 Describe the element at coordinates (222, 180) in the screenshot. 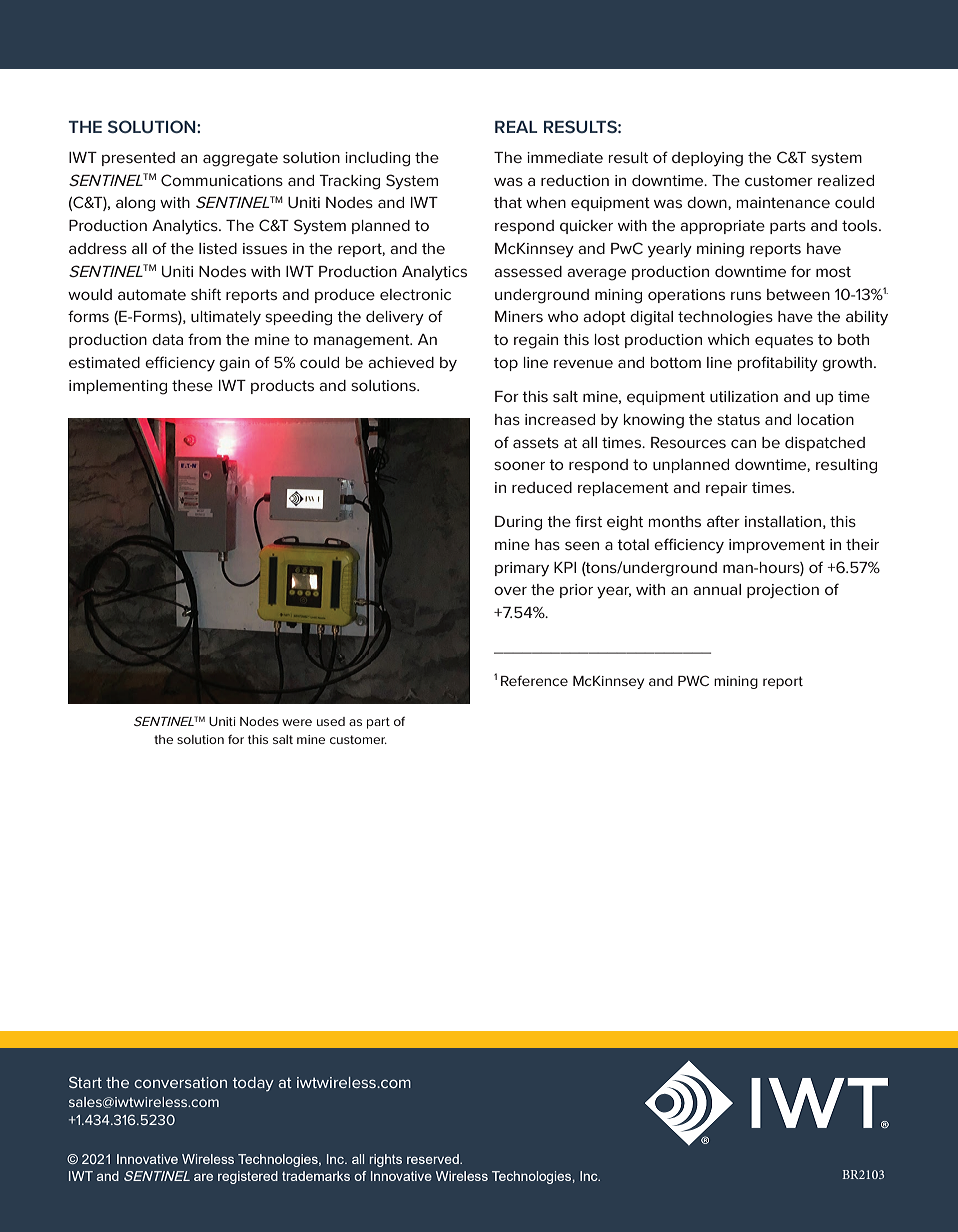

I see `Communications` at that location.
